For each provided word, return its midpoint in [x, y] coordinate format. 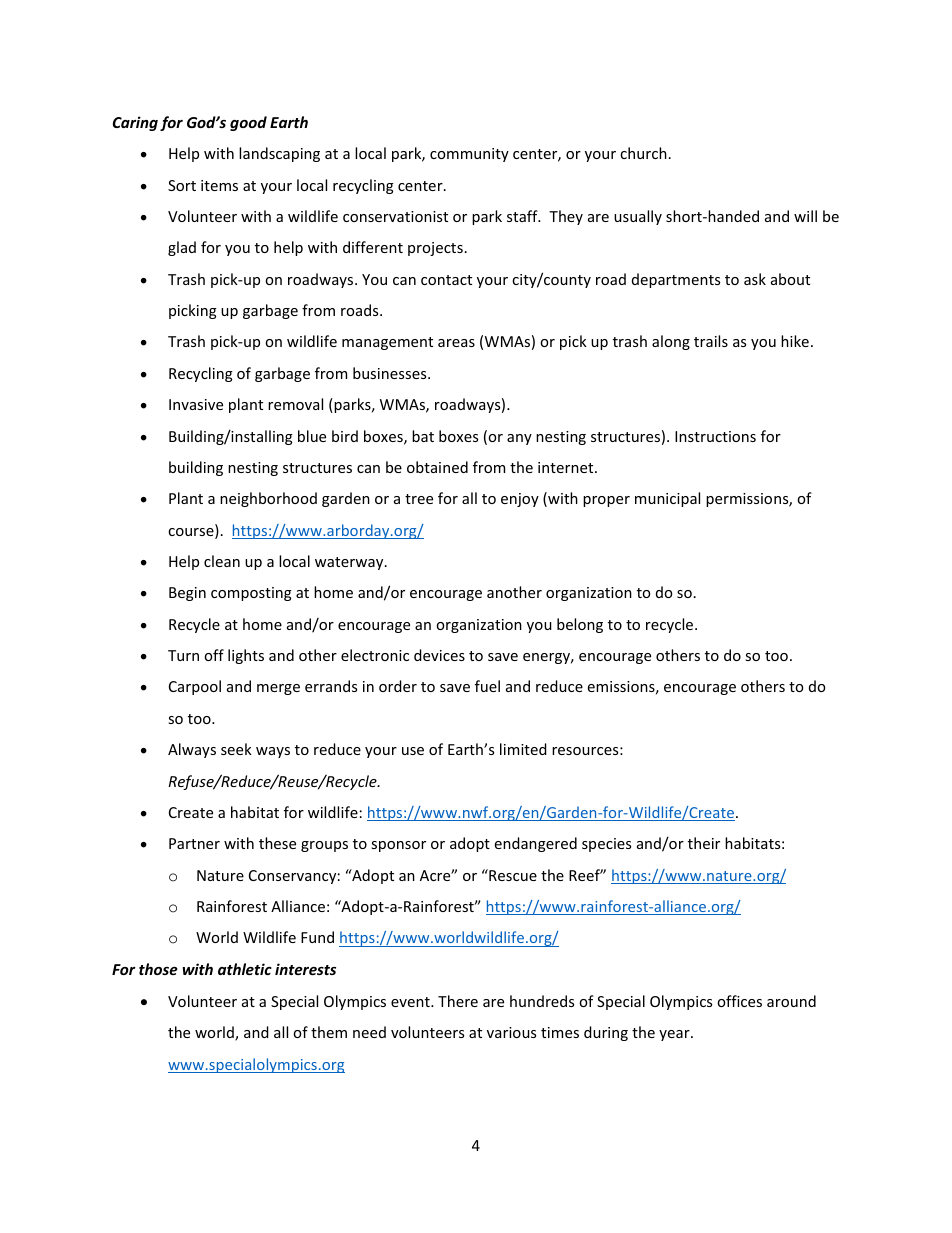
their [704, 843]
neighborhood [268, 499]
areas [456, 343]
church [643, 153]
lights [246, 656]
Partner [194, 843]
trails [711, 341]
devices [439, 655]
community [469, 155]
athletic [245, 969]
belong [580, 625]
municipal [667, 499]
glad [182, 248]
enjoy [520, 500]
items [219, 185]
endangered [536, 844]
